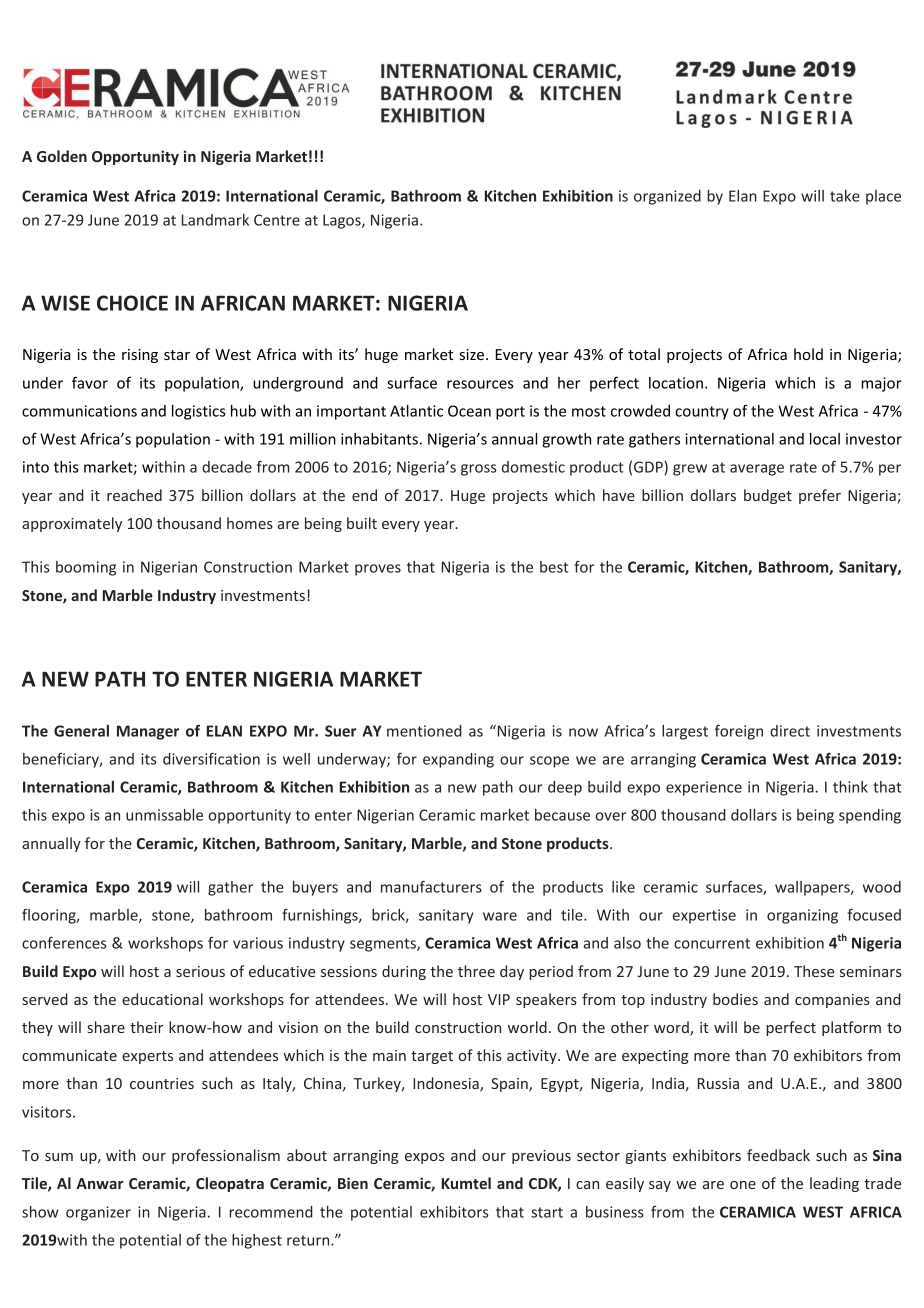  What do you see at coordinates (802, 916) in the screenshot?
I see `organizing` at bounding box center [802, 916].
